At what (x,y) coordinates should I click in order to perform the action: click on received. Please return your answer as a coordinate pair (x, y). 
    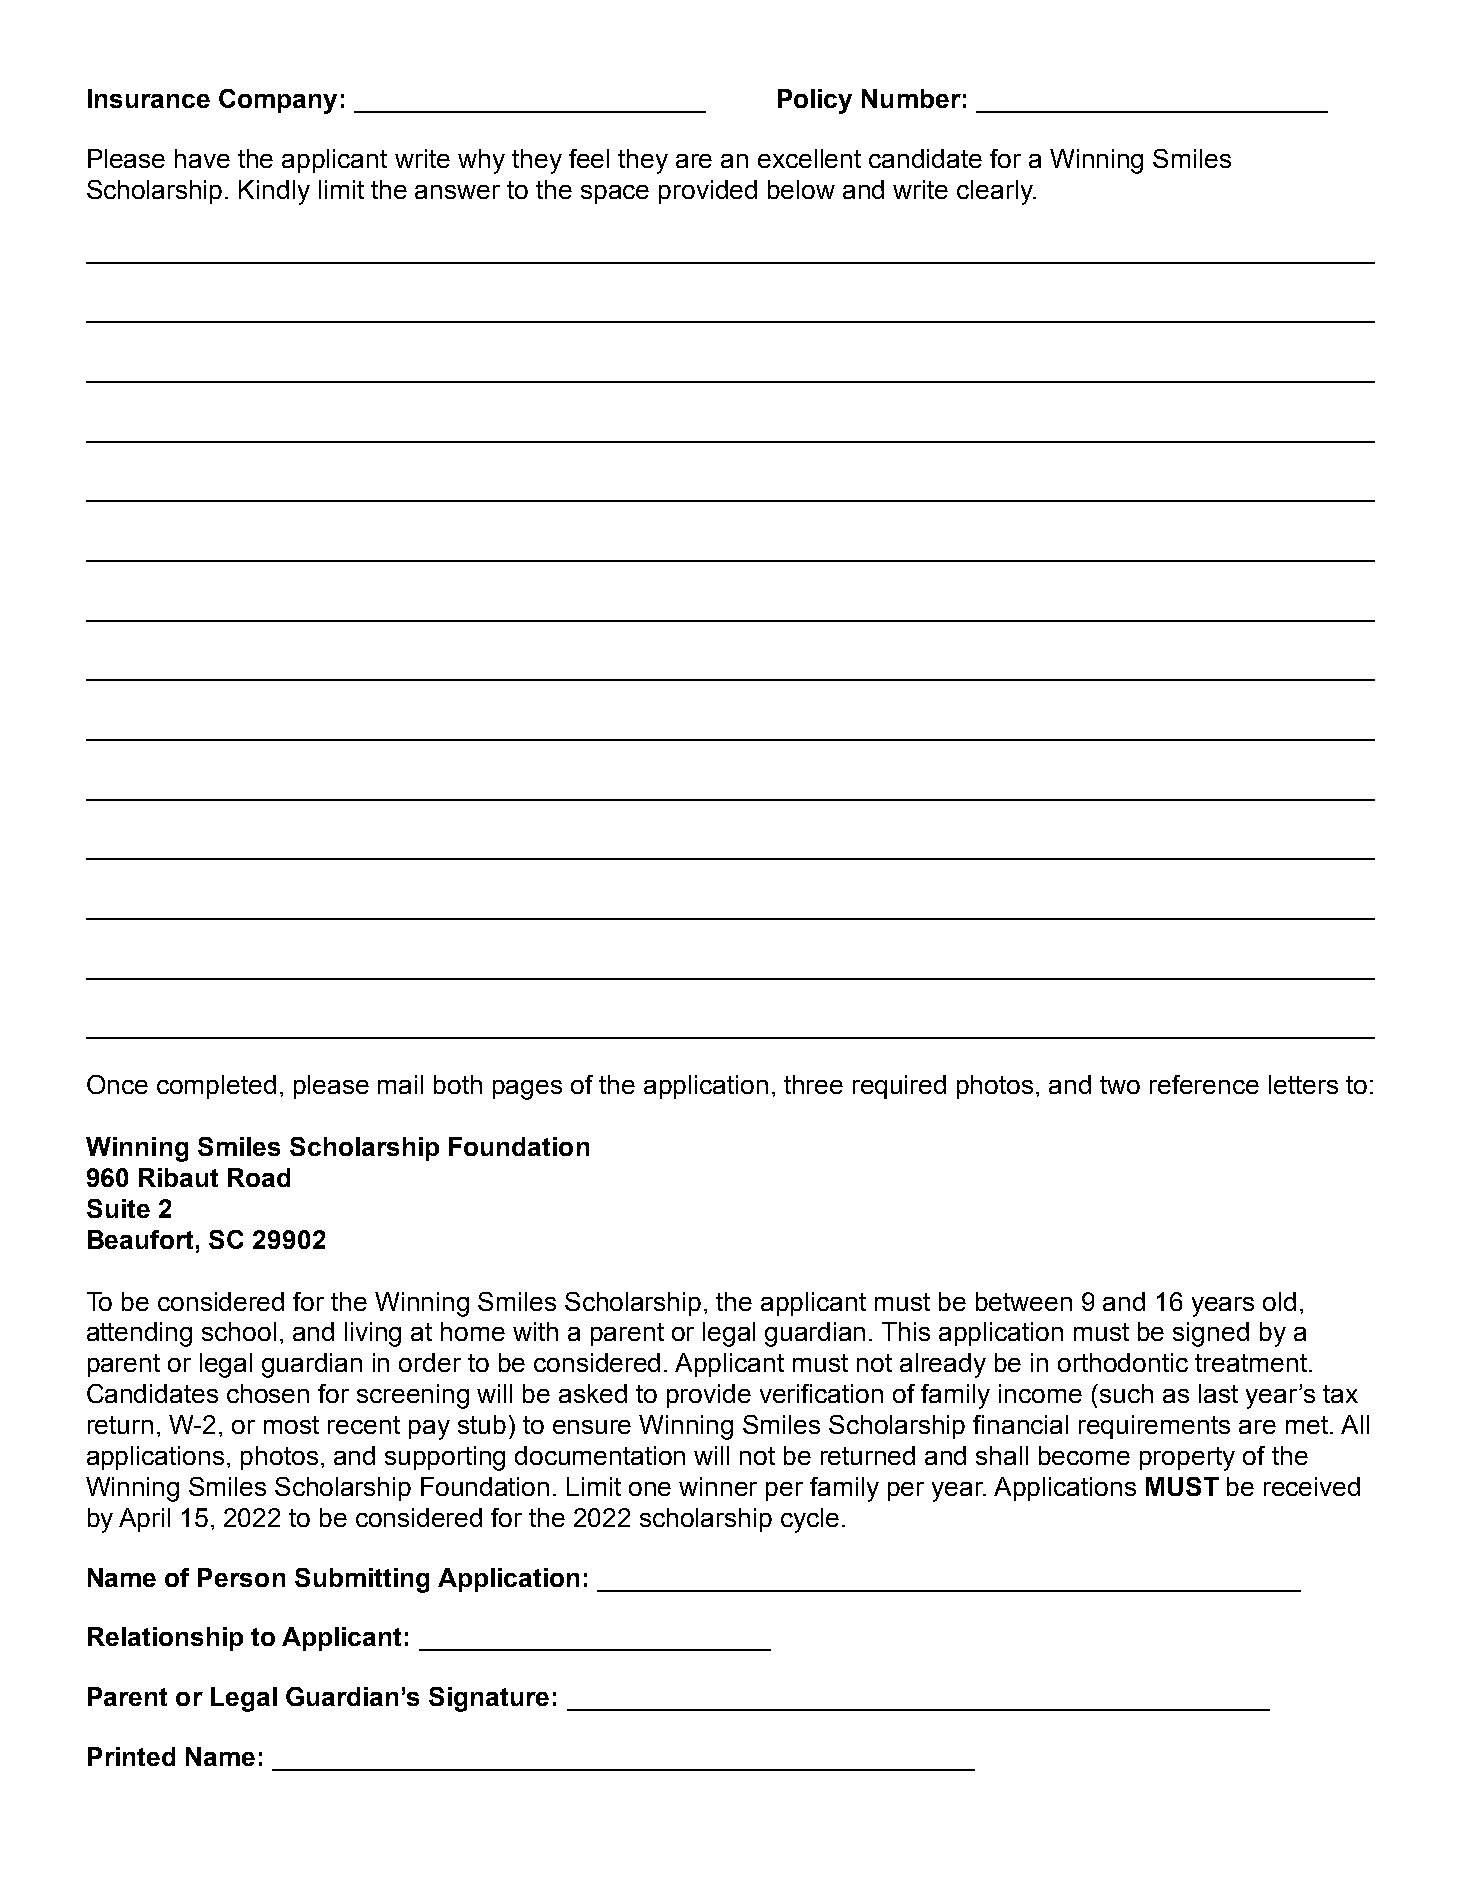
    Looking at the image, I should click on (1312, 1486).
